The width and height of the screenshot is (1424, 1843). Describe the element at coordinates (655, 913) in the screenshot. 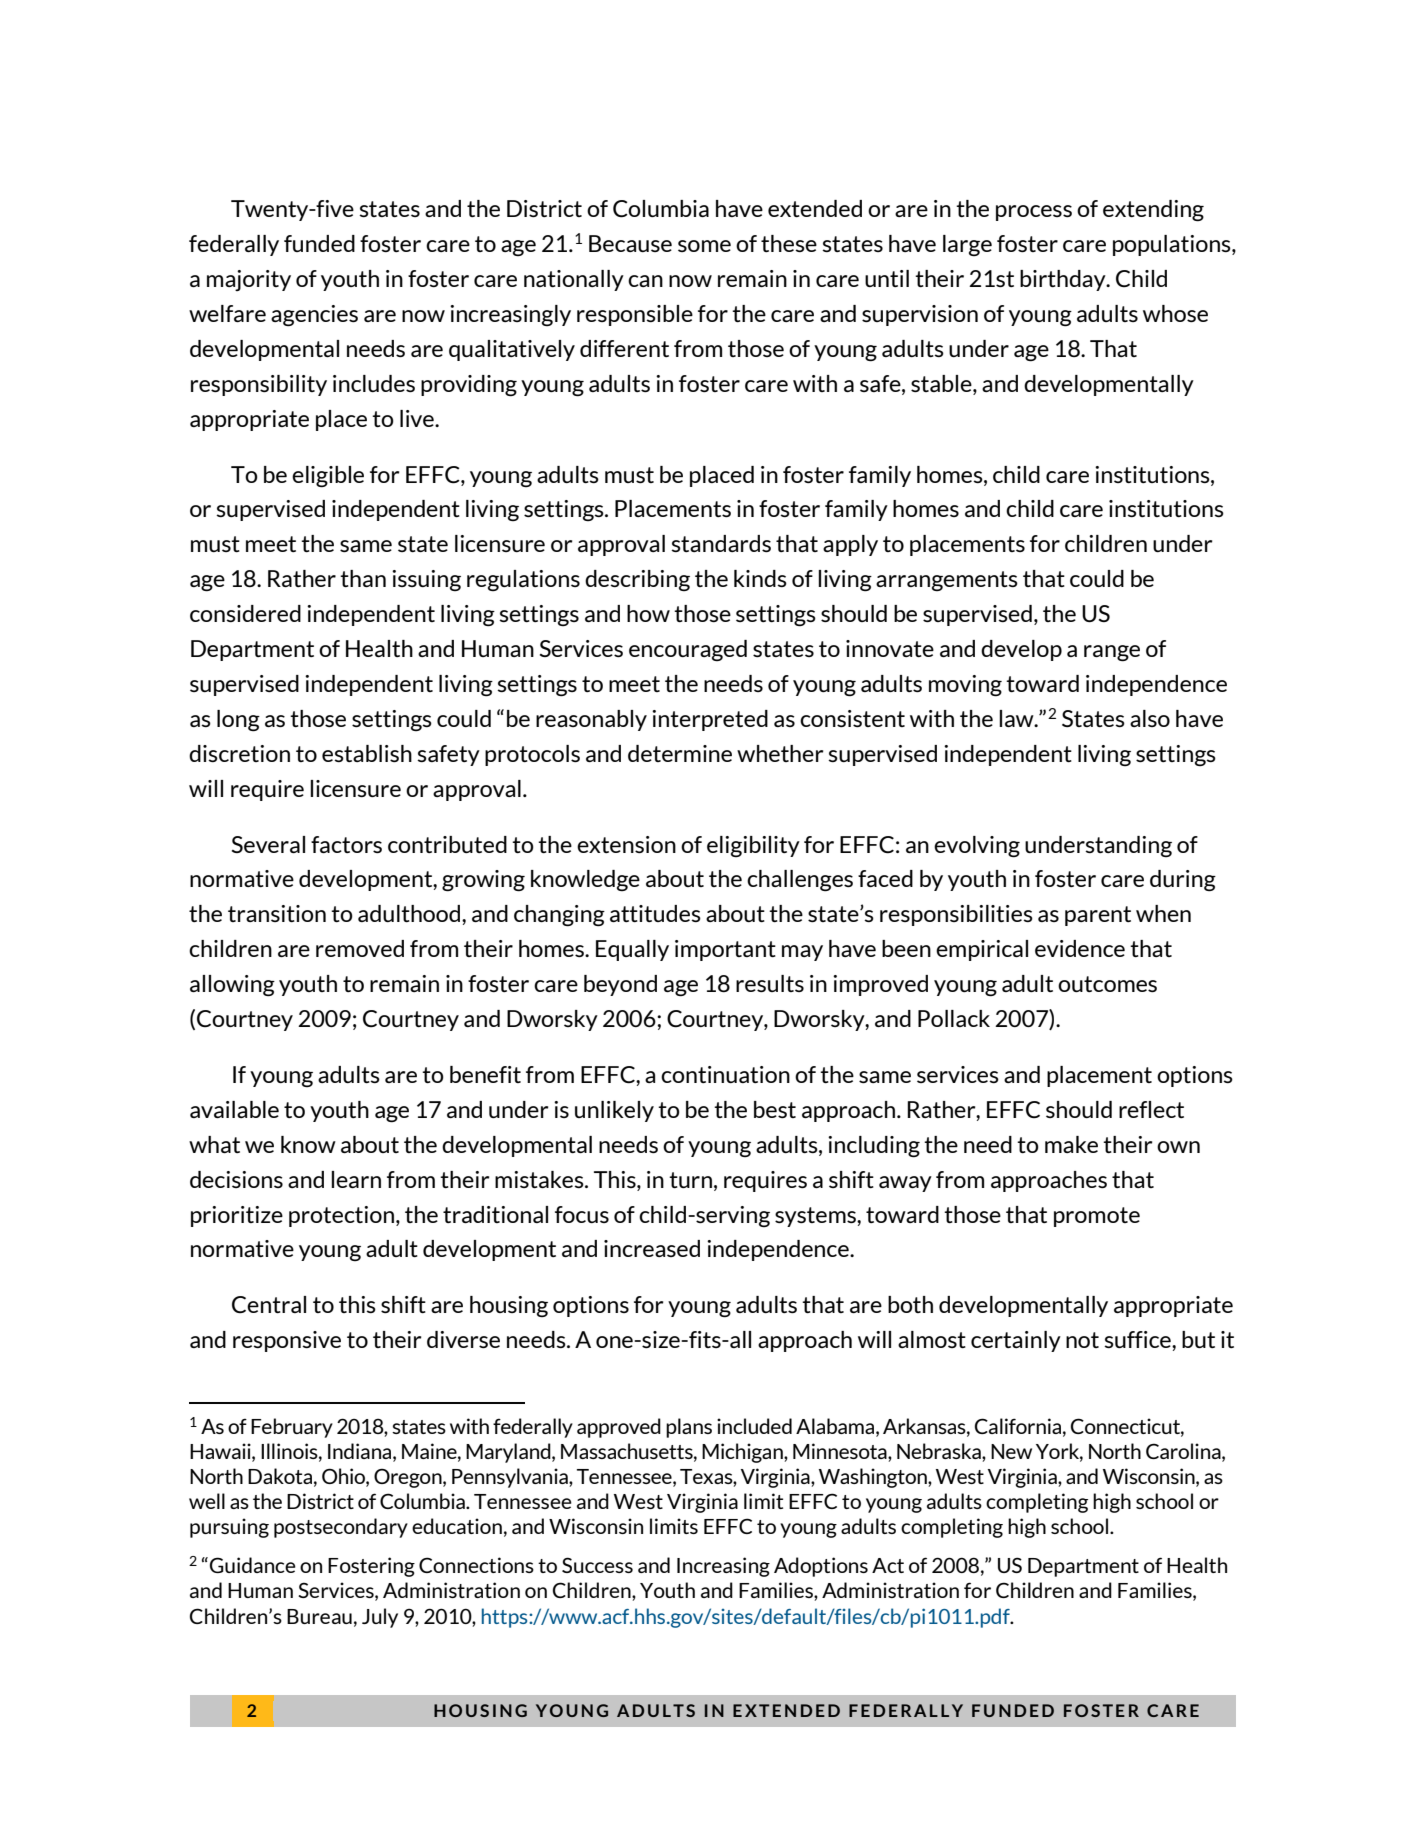

I see `attitudes` at that location.
